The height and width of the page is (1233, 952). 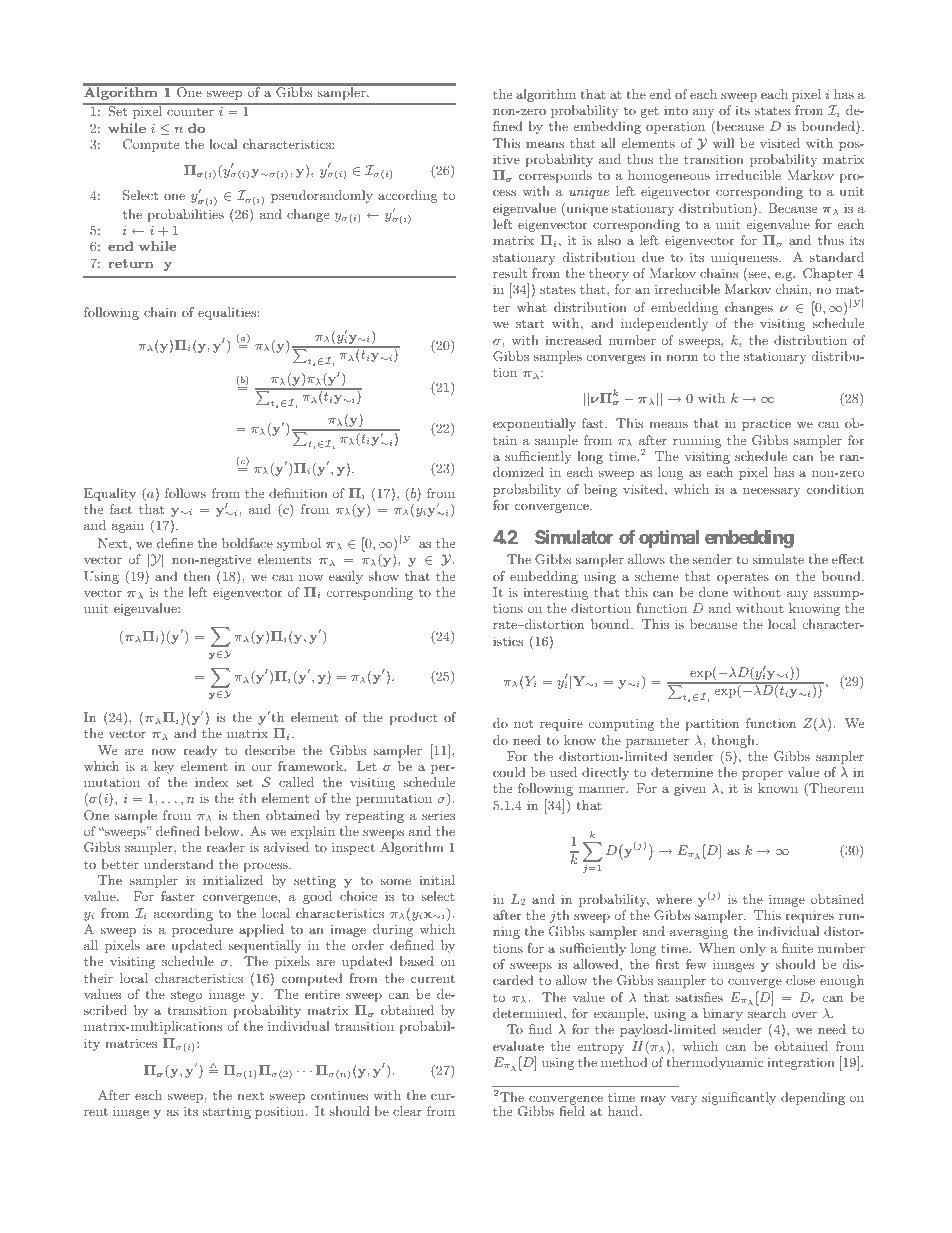 I want to click on stego, so click(x=186, y=996).
